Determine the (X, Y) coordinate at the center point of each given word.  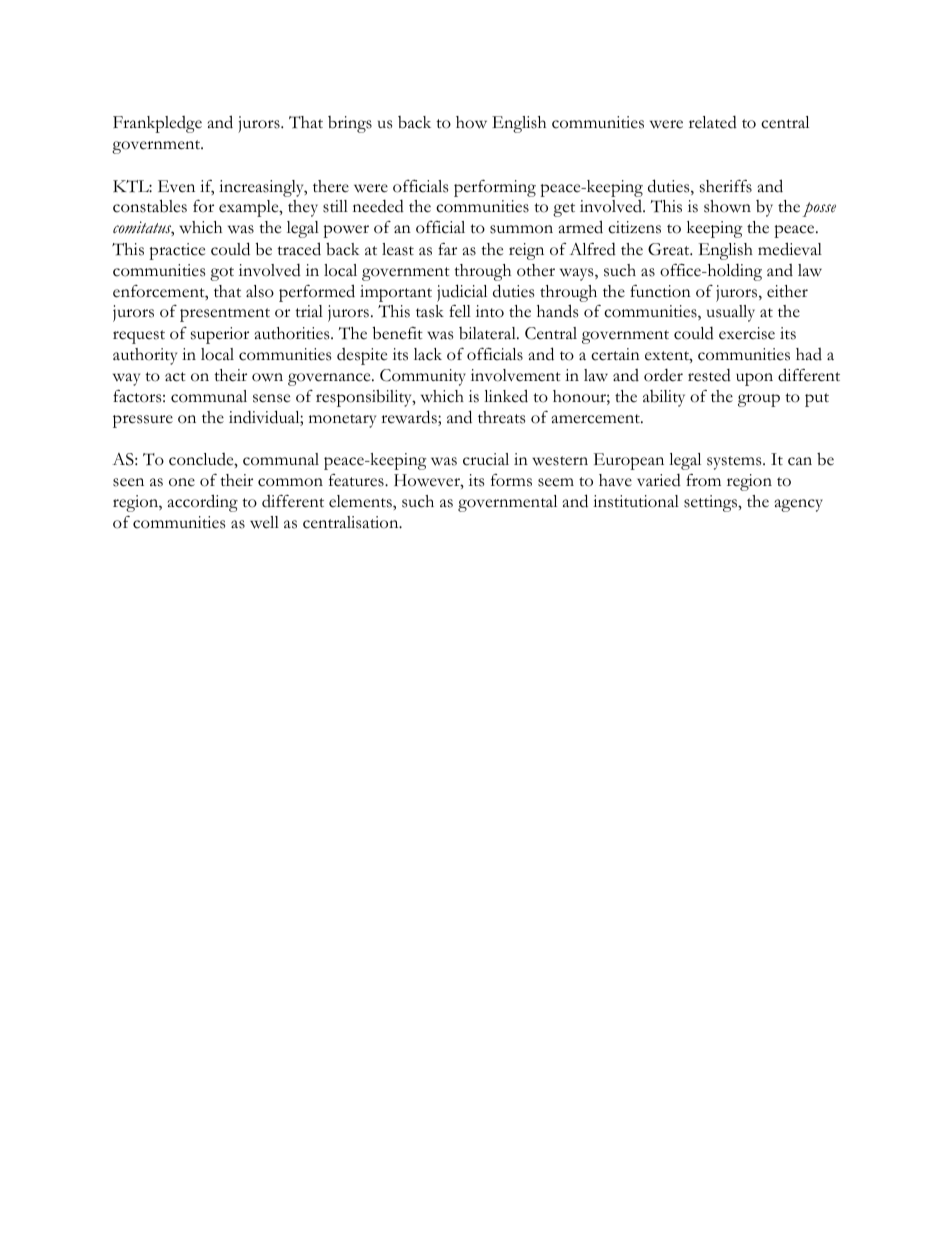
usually (731, 313)
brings (350, 124)
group (759, 400)
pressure (143, 421)
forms (511, 480)
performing (495, 188)
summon (521, 229)
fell (460, 311)
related (713, 122)
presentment (225, 315)
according (203, 503)
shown (727, 206)
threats (501, 417)
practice (177, 251)
